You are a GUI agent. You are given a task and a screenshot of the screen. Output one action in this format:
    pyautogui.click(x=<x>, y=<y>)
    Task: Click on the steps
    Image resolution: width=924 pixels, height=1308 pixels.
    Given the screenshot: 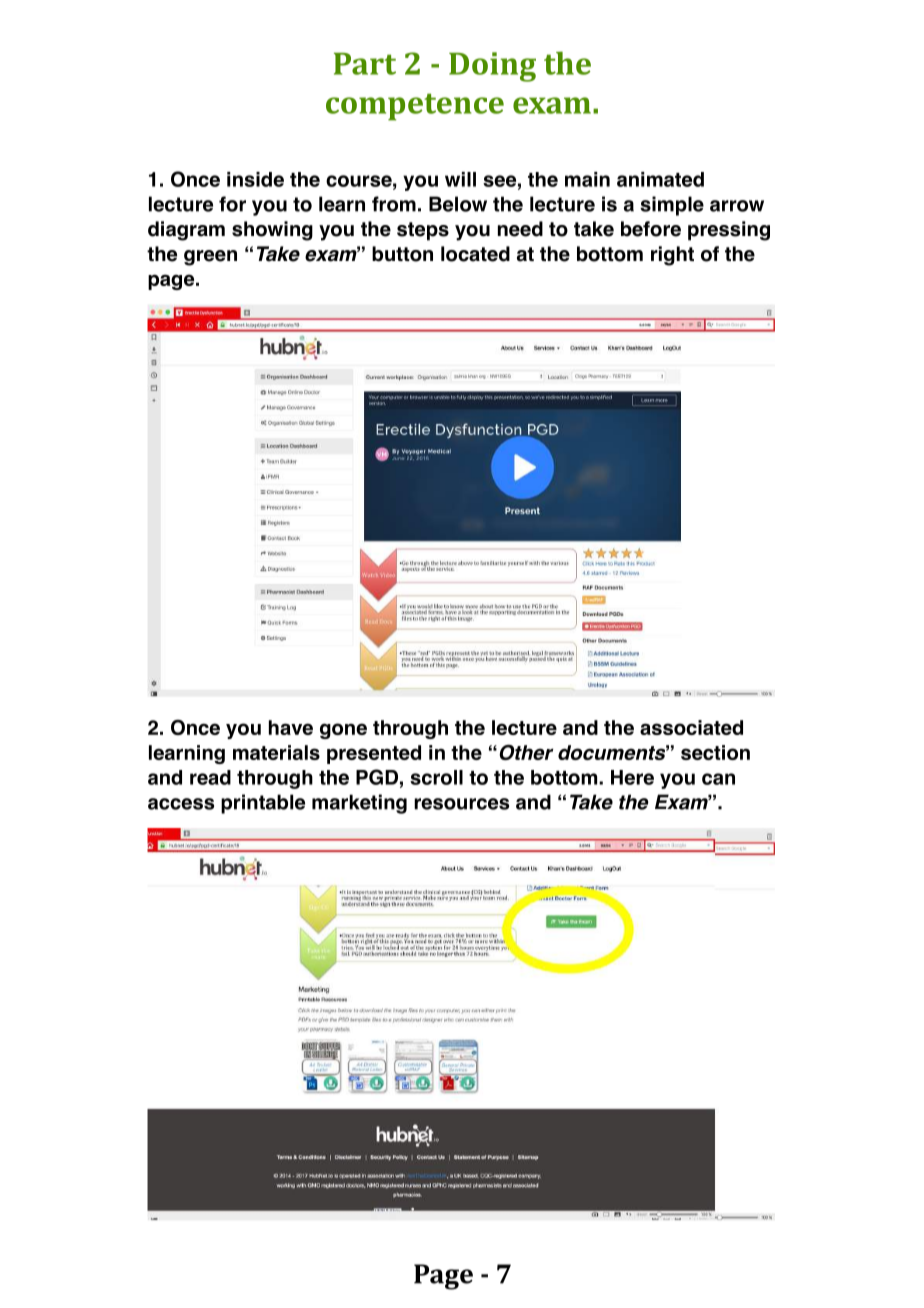 What is the action you would take?
    pyautogui.click(x=423, y=231)
